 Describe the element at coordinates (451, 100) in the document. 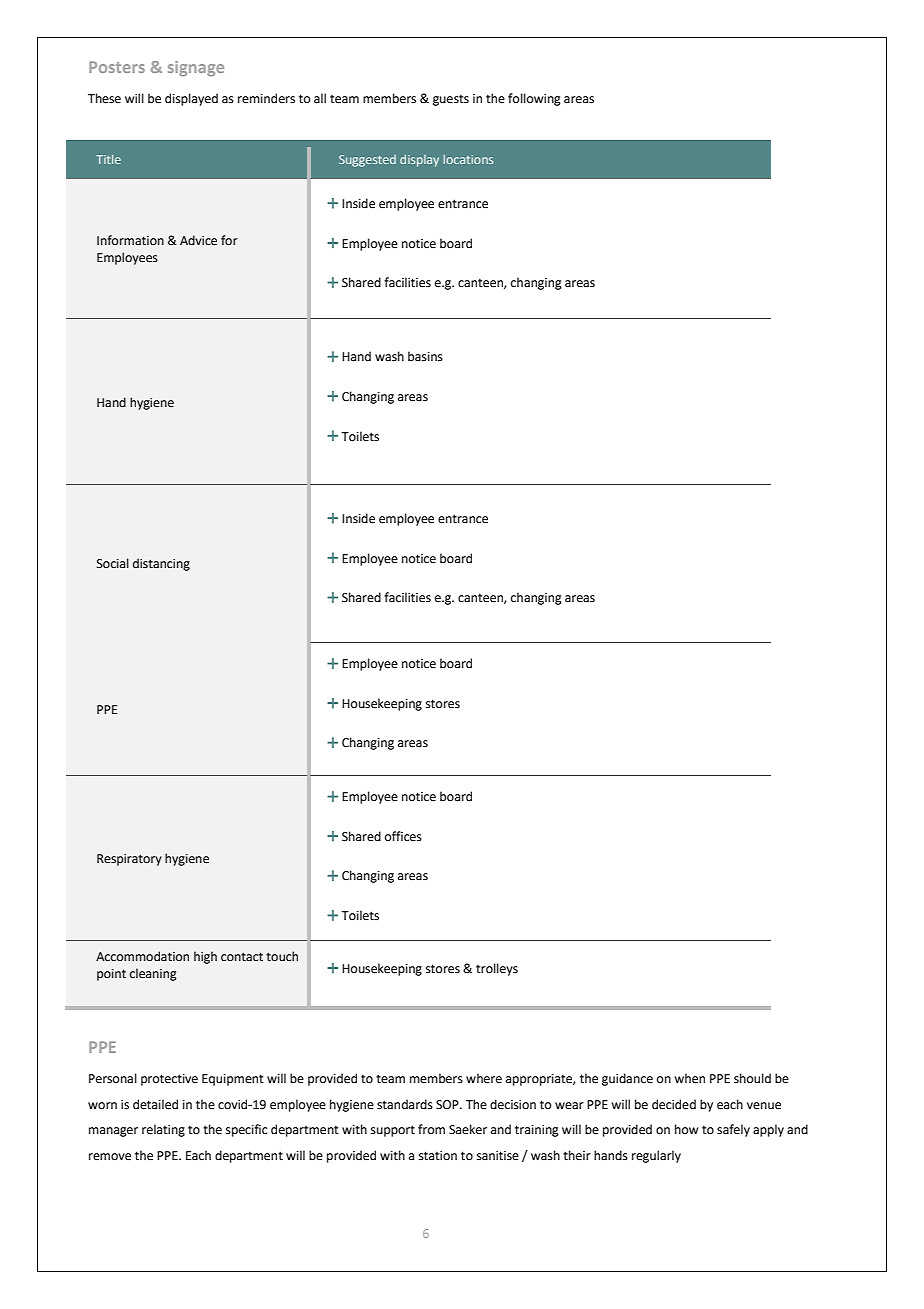

I see `guests` at that location.
